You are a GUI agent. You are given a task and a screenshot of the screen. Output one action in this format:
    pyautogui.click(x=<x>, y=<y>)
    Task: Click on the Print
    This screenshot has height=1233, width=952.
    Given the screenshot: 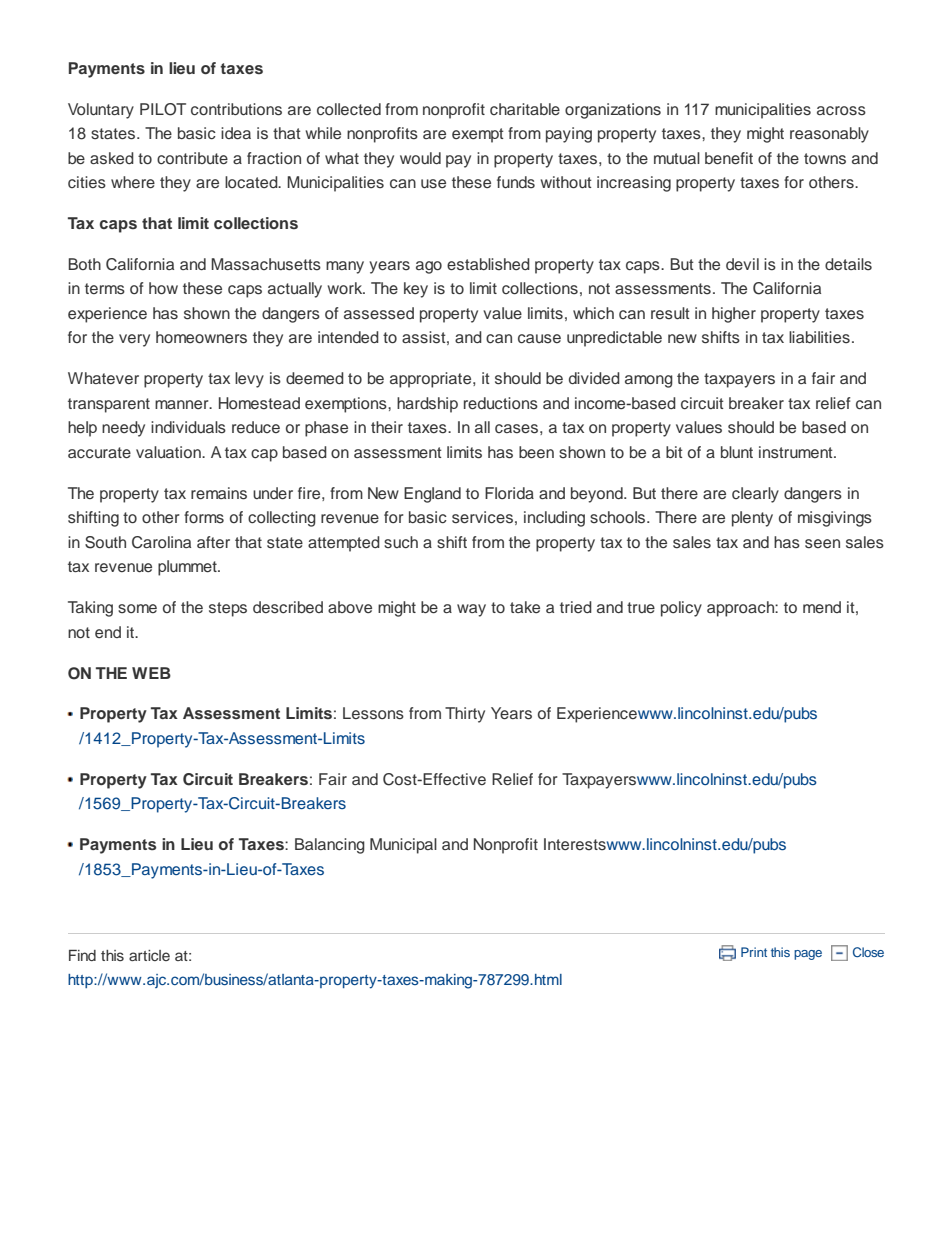 What is the action you would take?
    pyautogui.click(x=754, y=952)
